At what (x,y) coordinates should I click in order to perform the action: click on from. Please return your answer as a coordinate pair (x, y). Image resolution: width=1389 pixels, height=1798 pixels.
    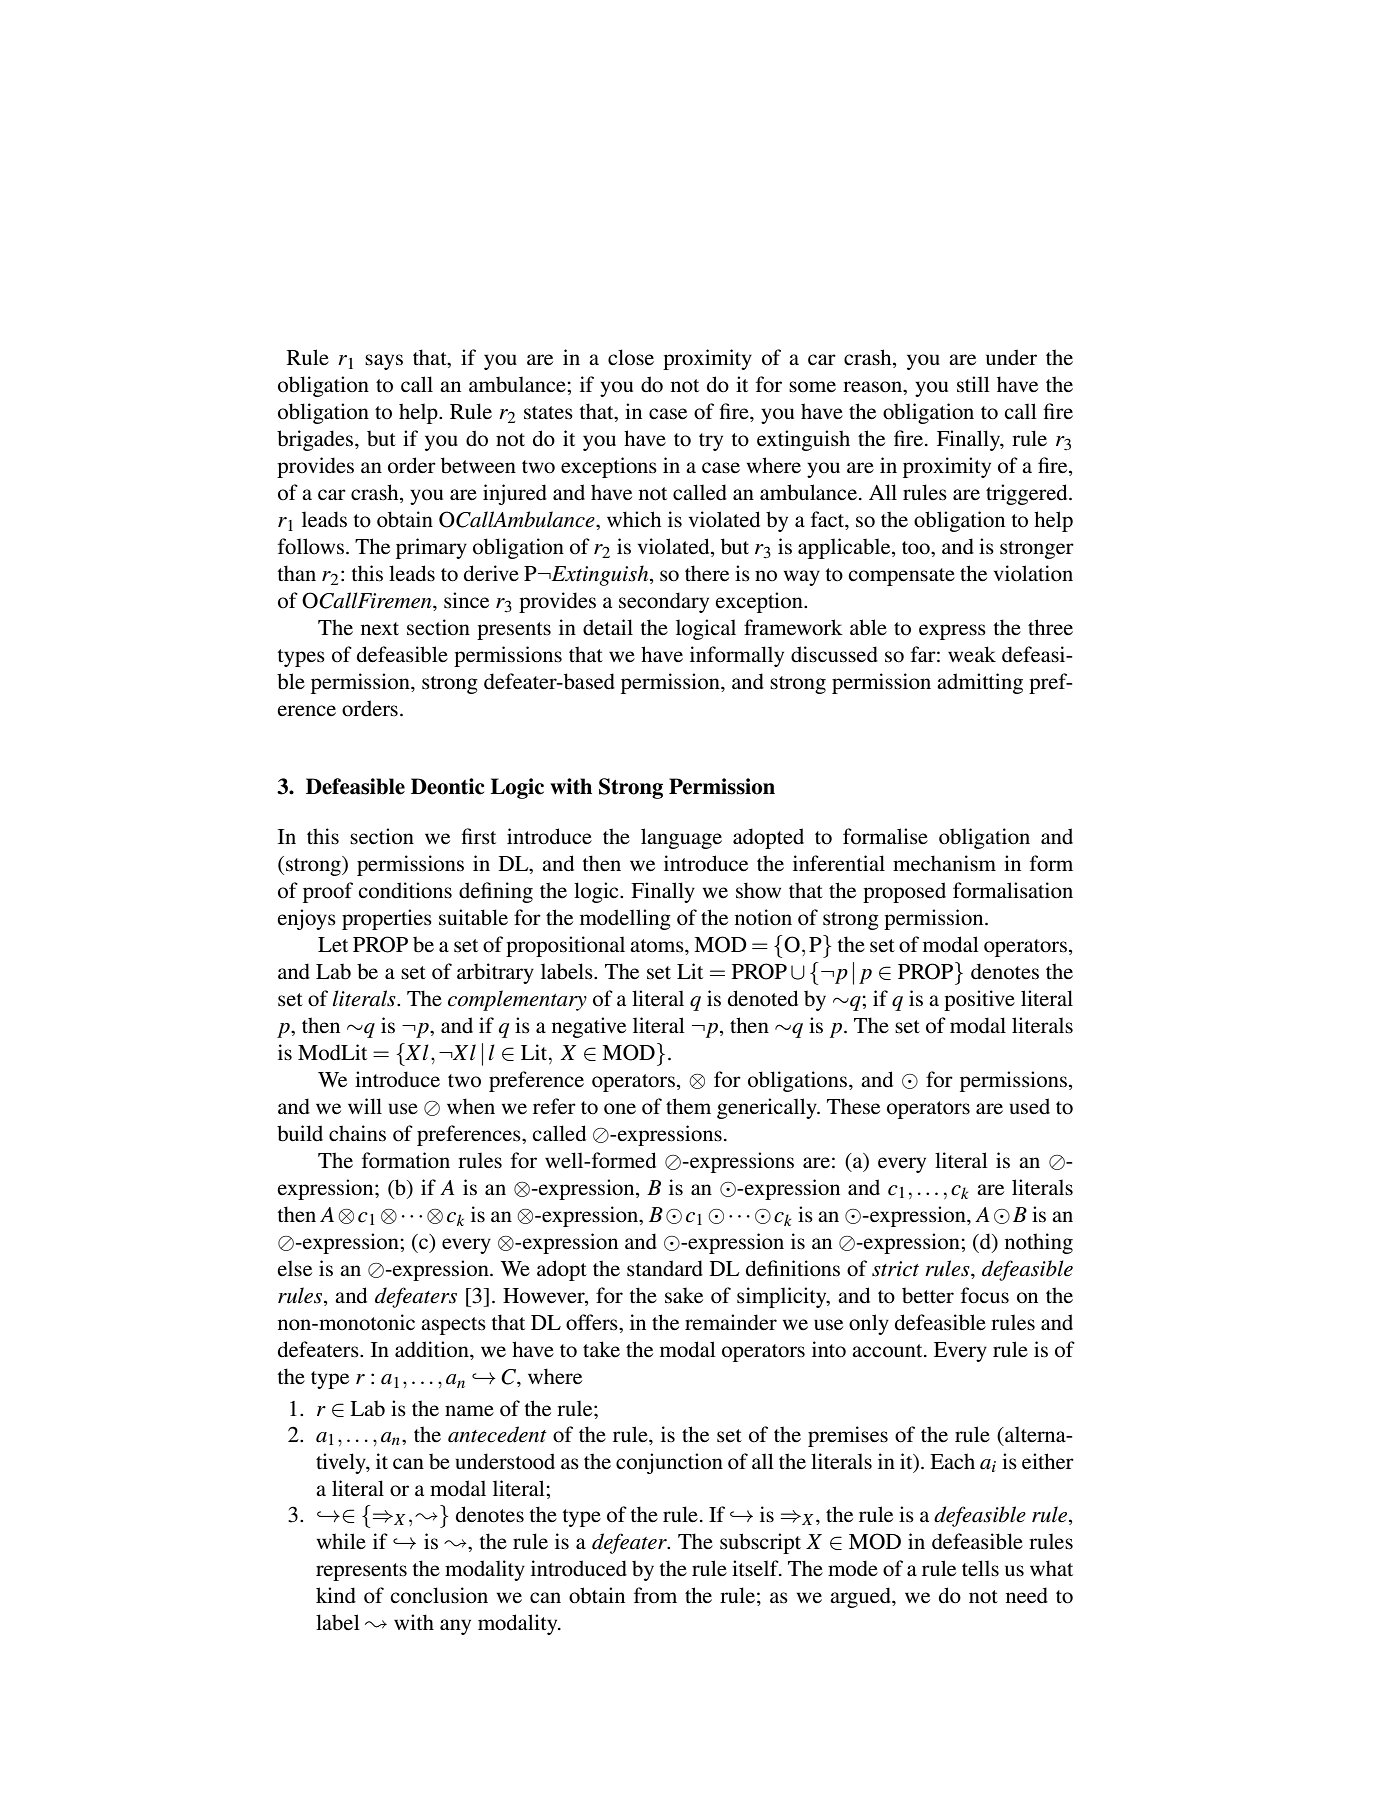
    Looking at the image, I should click on (655, 1595).
